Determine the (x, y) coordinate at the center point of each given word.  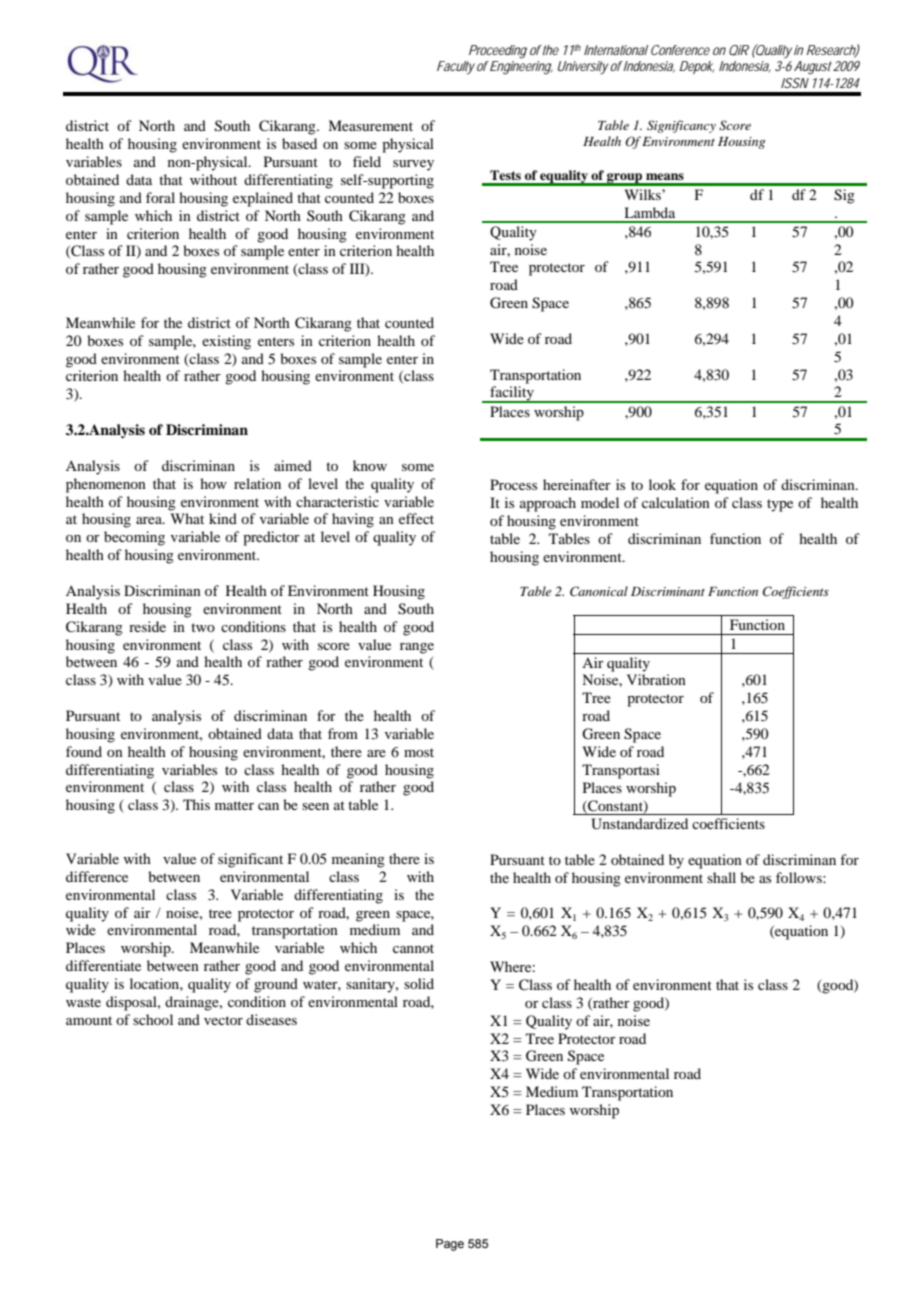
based (299, 143)
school (153, 1019)
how (213, 483)
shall (721, 877)
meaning (358, 860)
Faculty (456, 68)
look (662, 484)
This (196, 804)
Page (450, 1245)
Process (513, 484)
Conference (680, 50)
